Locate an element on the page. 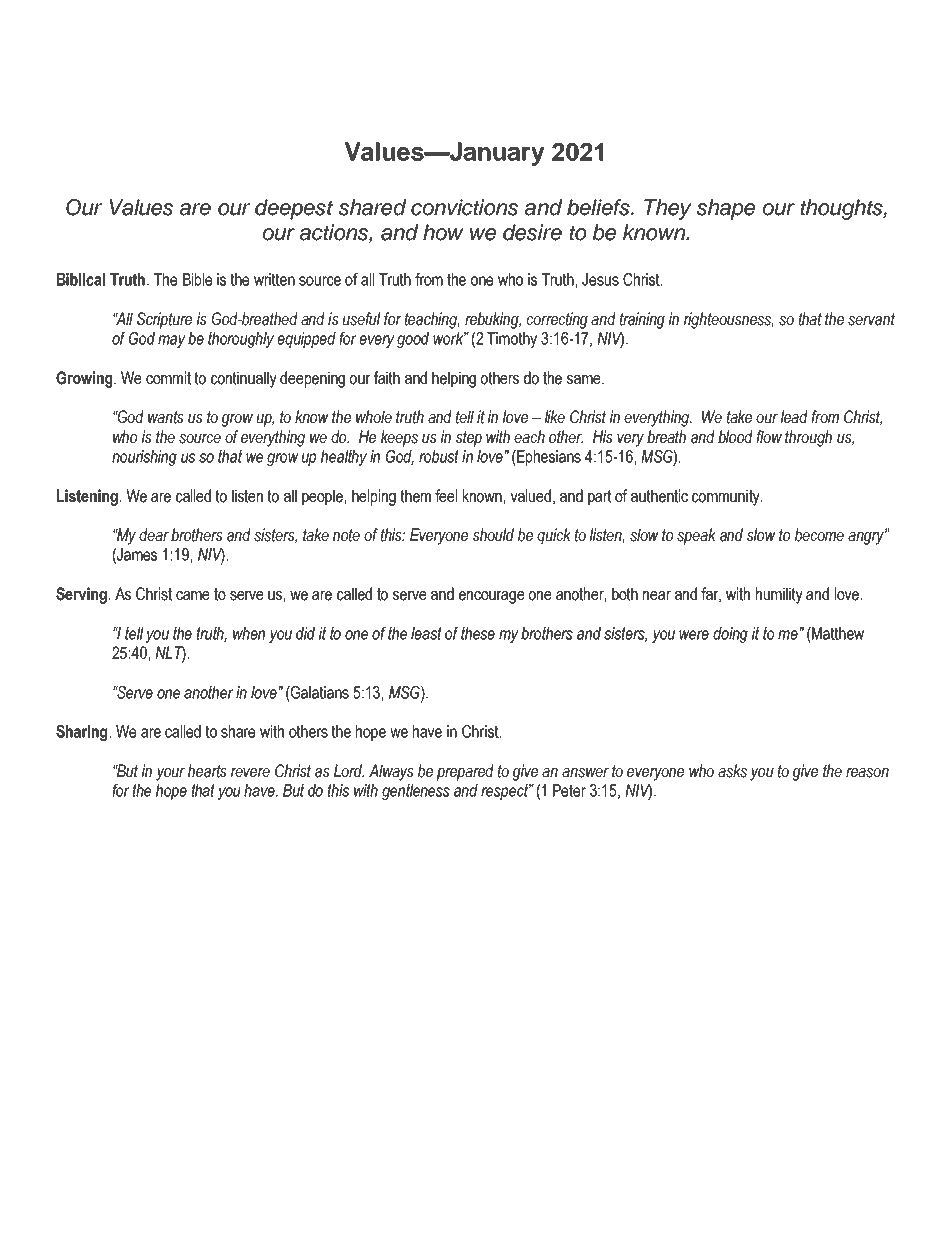 The image size is (952, 1233). these is located at coordinates (478, 633).
